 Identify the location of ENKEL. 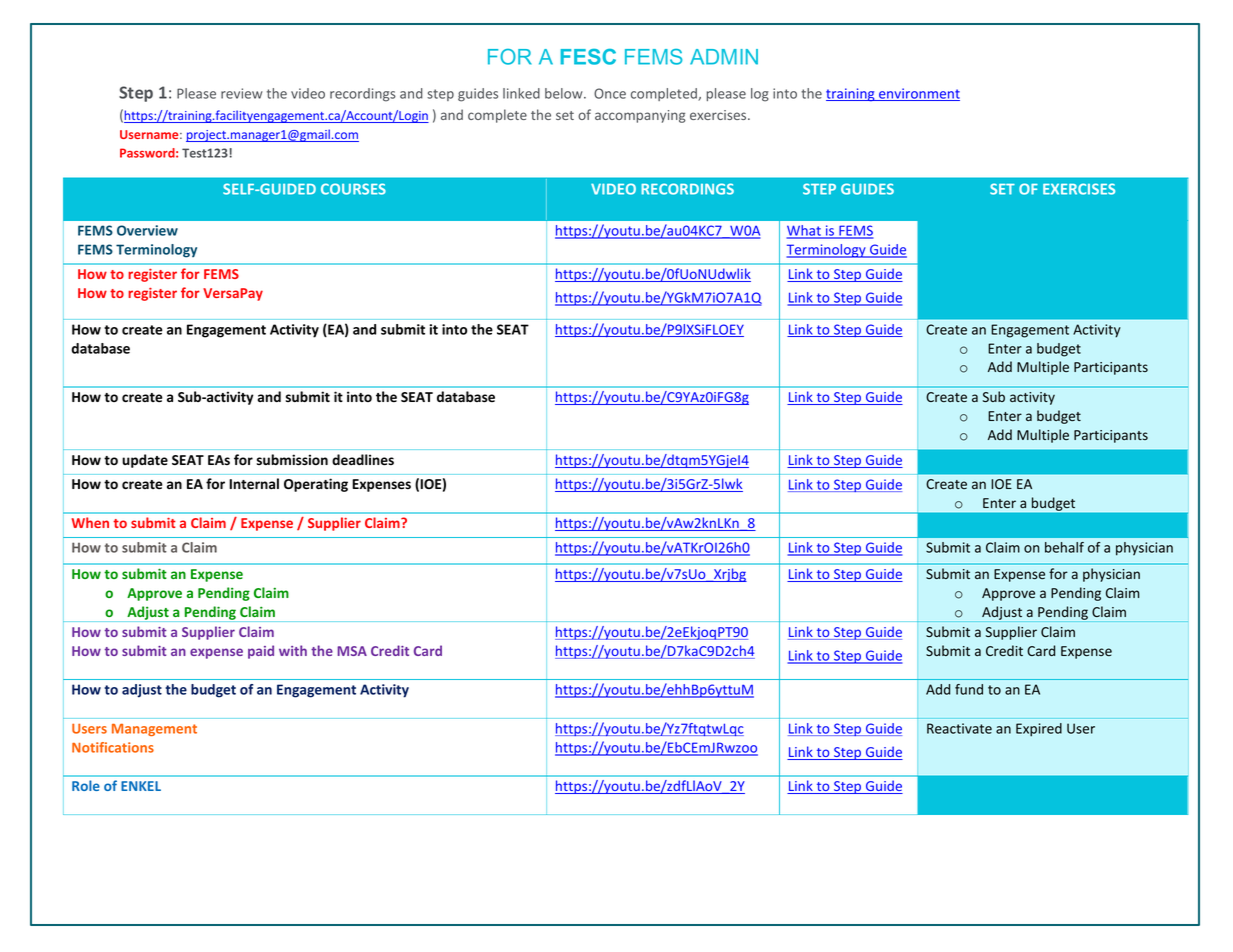
(141, 786).
